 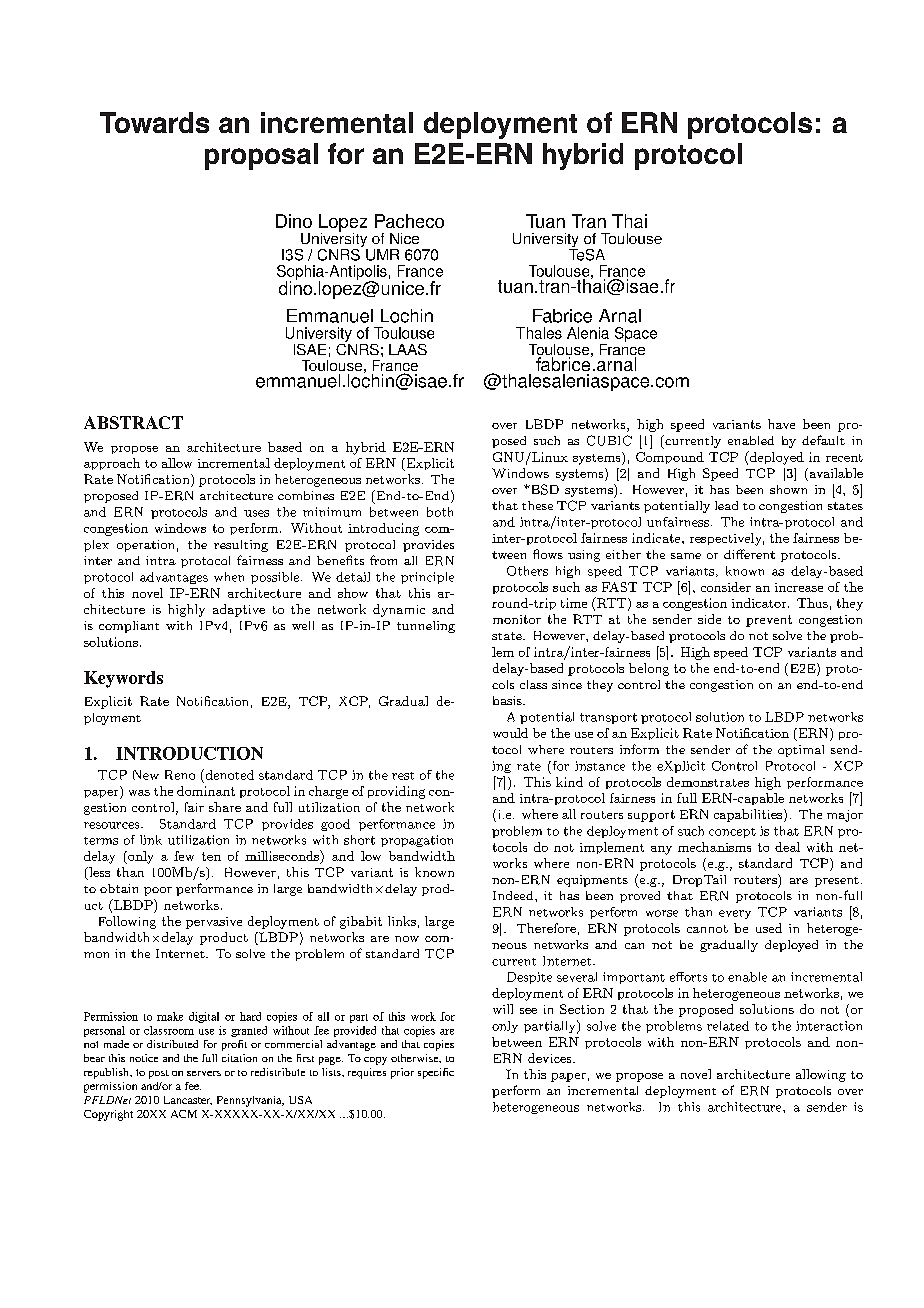 What do you see at coordinates (409, 221) in the page?
I see `Pacheco` at bounding box center [409, 221].
